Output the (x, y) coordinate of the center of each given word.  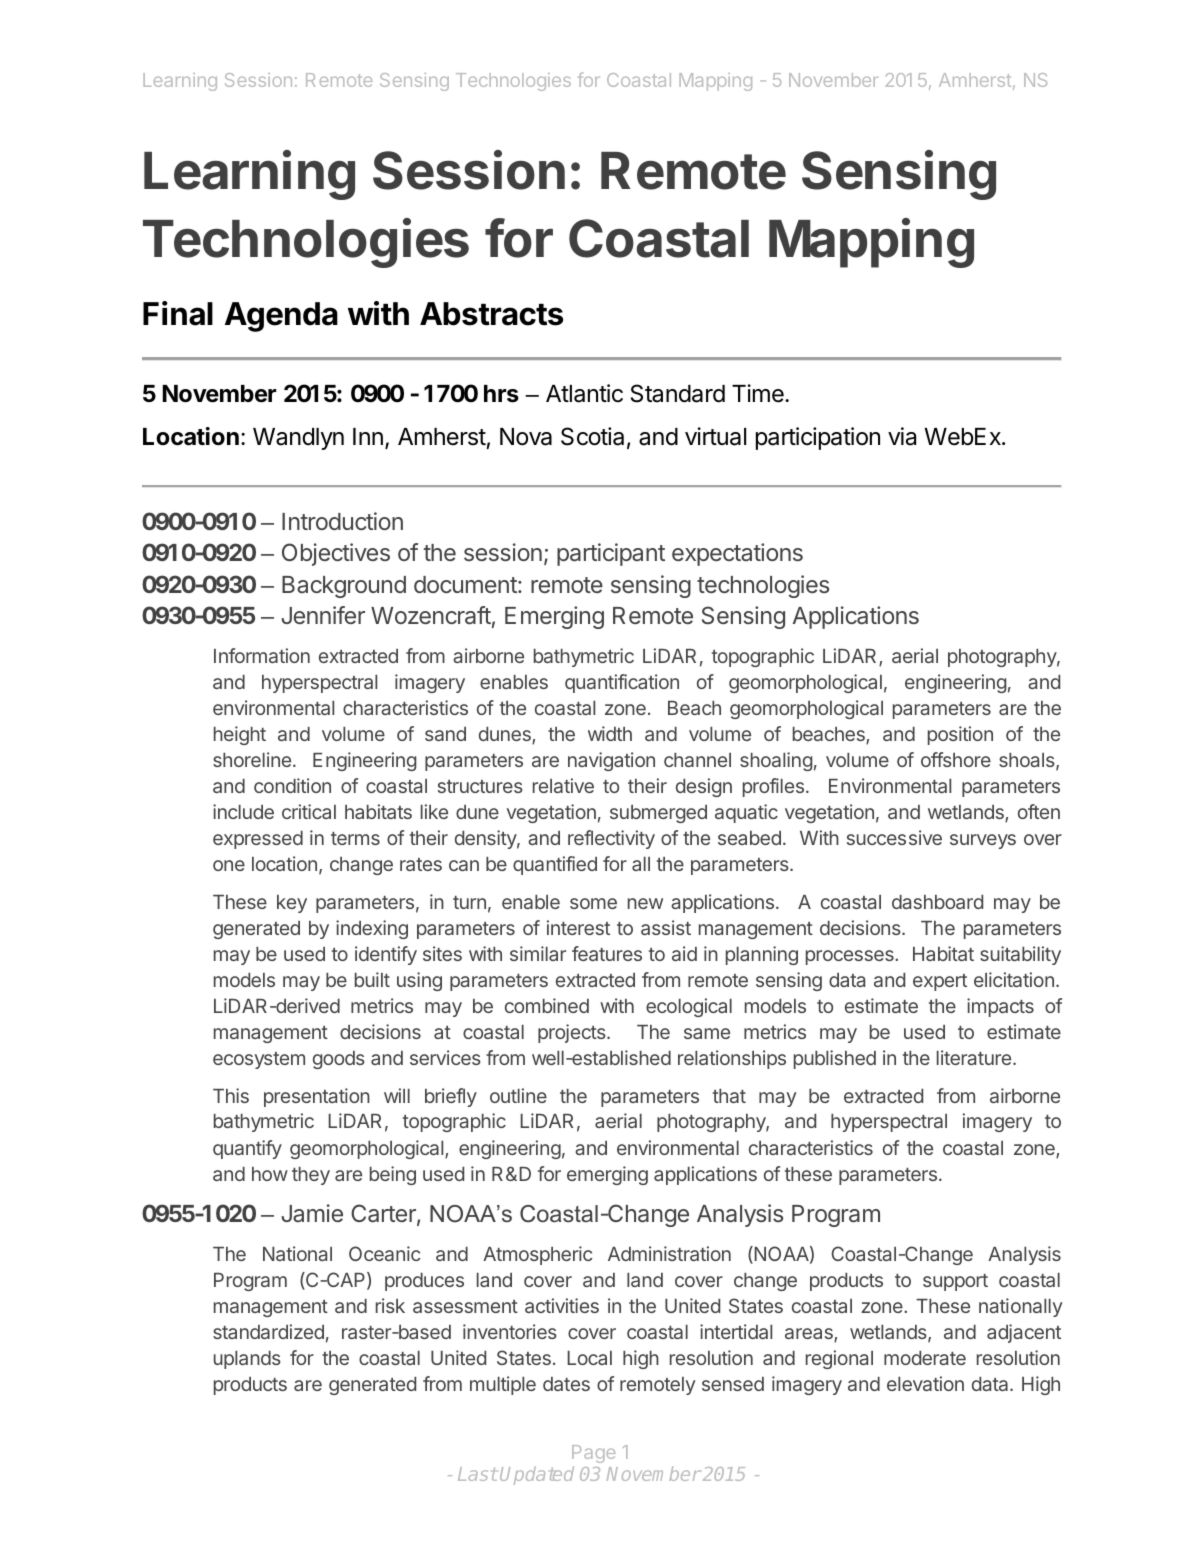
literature (974, 1057)
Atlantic (584, 393)
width (610, 733)
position (960, 735)
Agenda (281, 317)
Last (477, 1474)
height (240, 735)
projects (573, 1033)
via (902, 436)
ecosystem (259, 1060)
